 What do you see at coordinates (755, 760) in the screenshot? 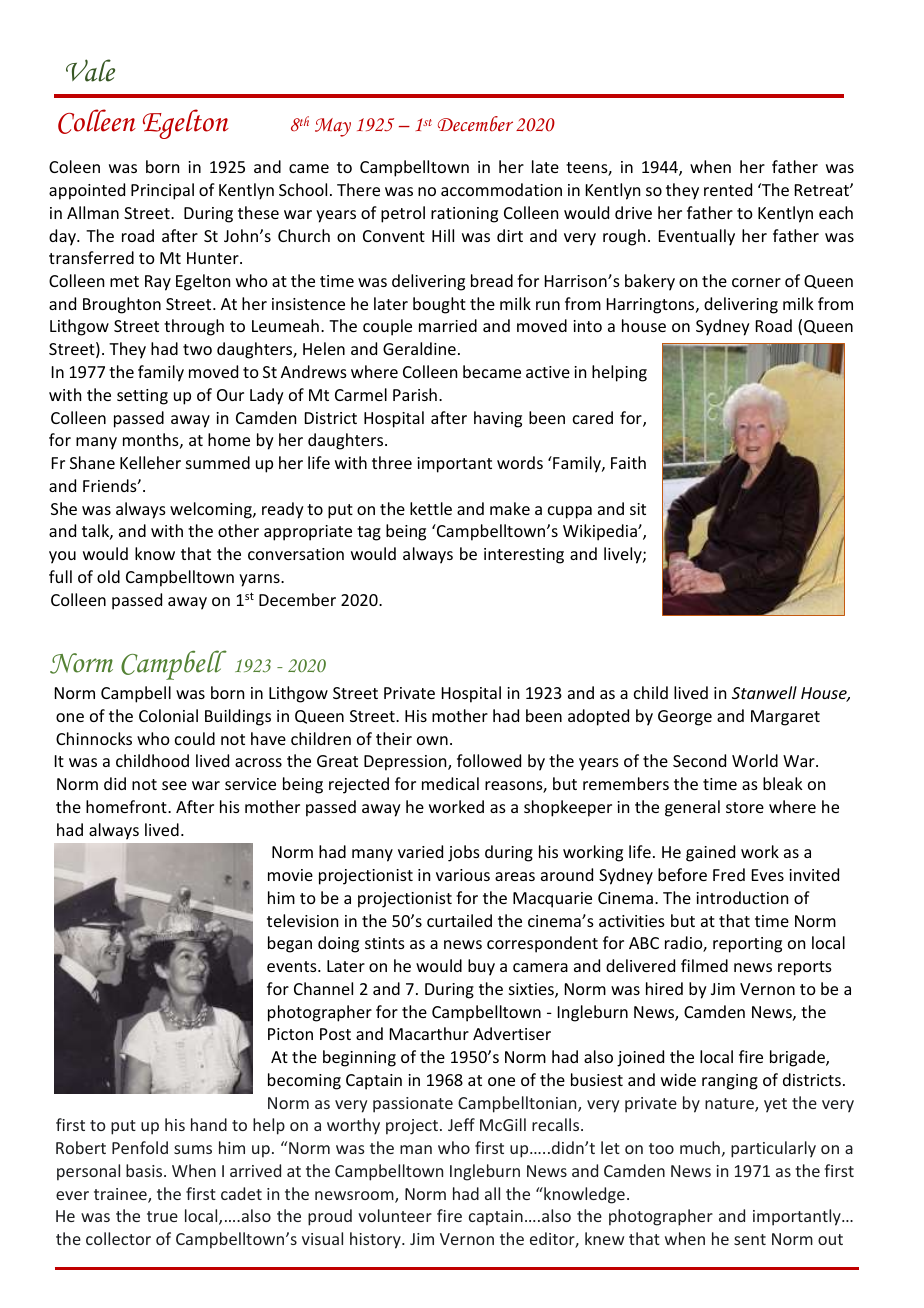
I see `World` at bounding box center [755, 760].
